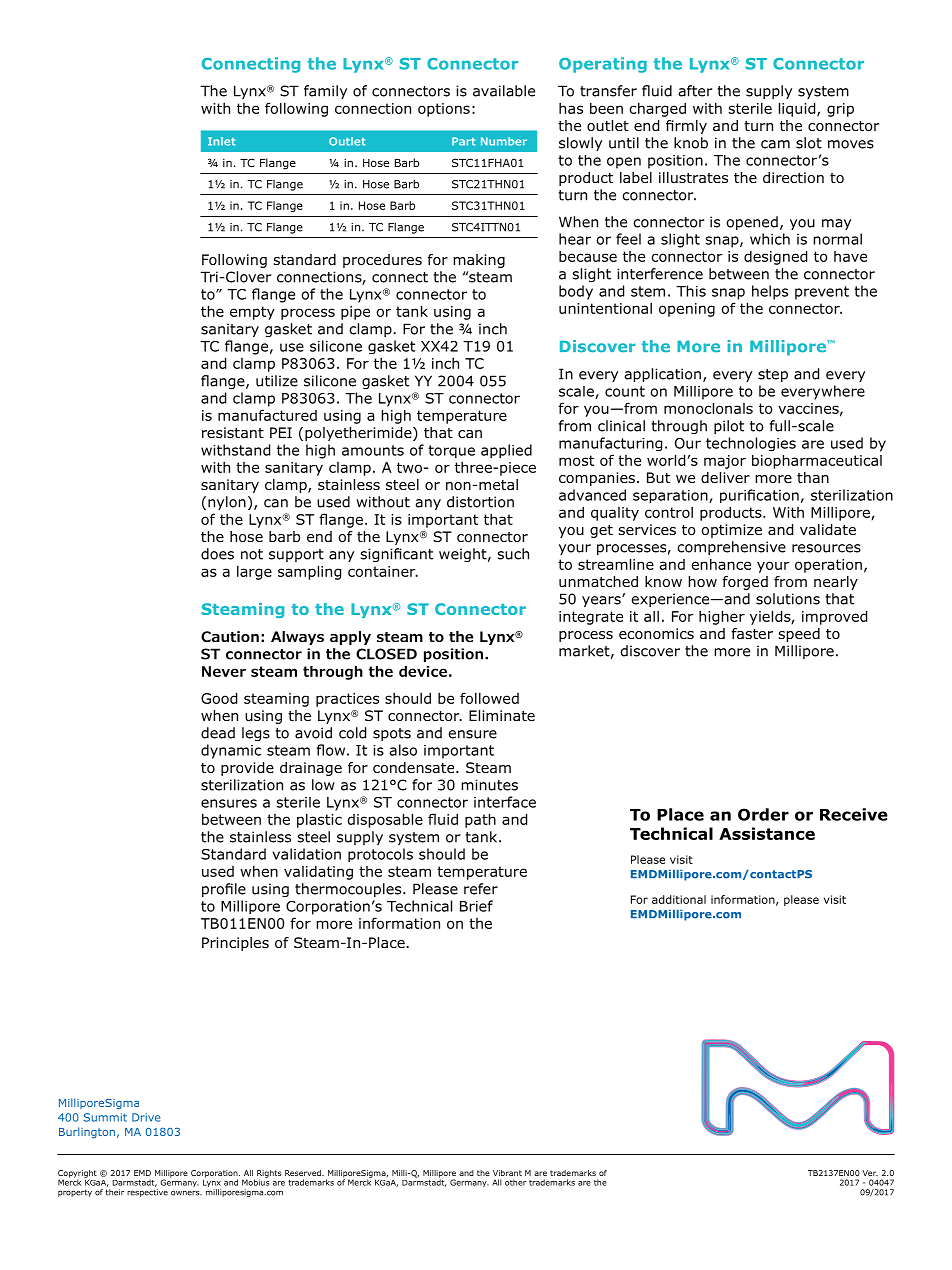  I want to click on options, so click(444, 110).
